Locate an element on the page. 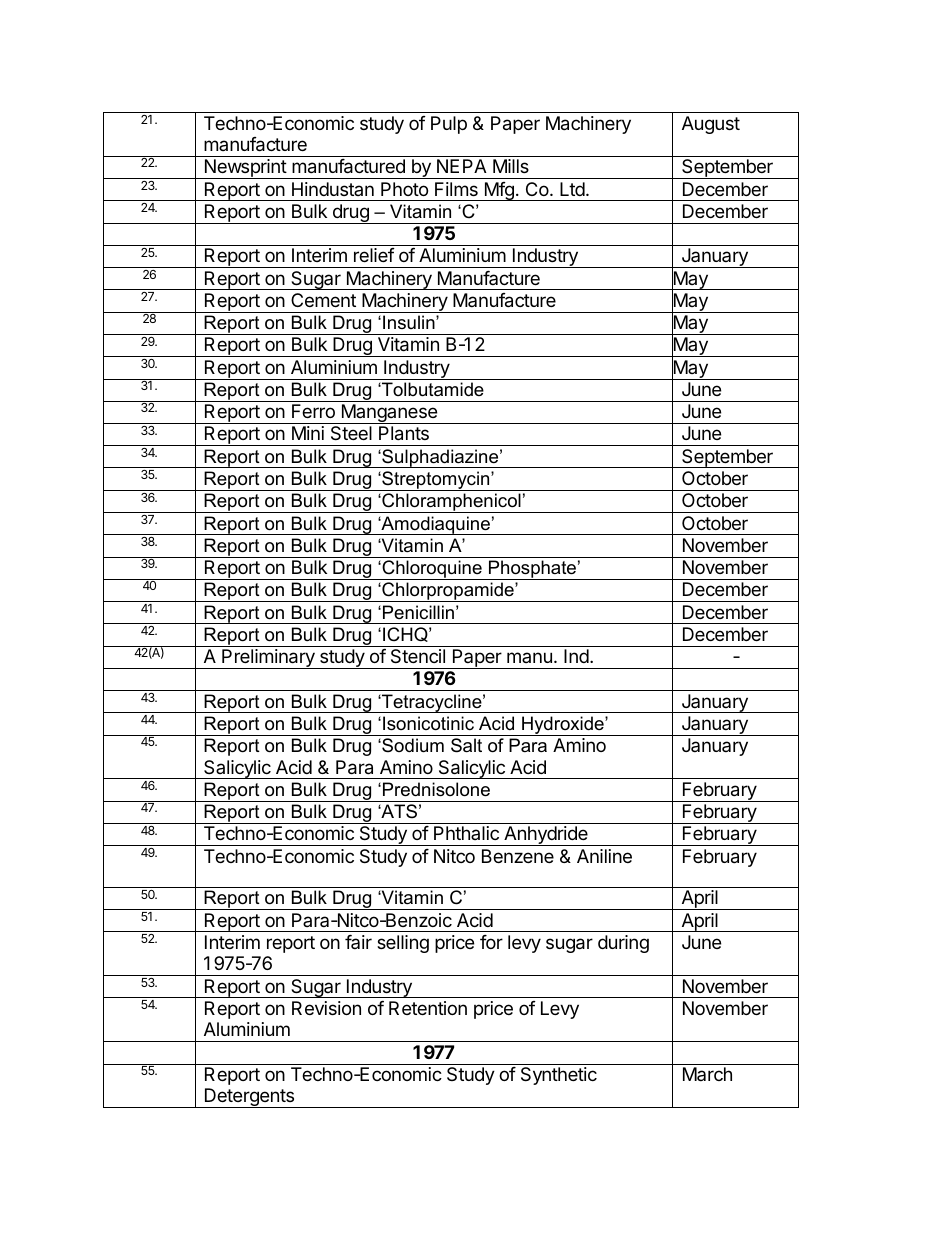  Aniline is located at coordinates (604, 856).
